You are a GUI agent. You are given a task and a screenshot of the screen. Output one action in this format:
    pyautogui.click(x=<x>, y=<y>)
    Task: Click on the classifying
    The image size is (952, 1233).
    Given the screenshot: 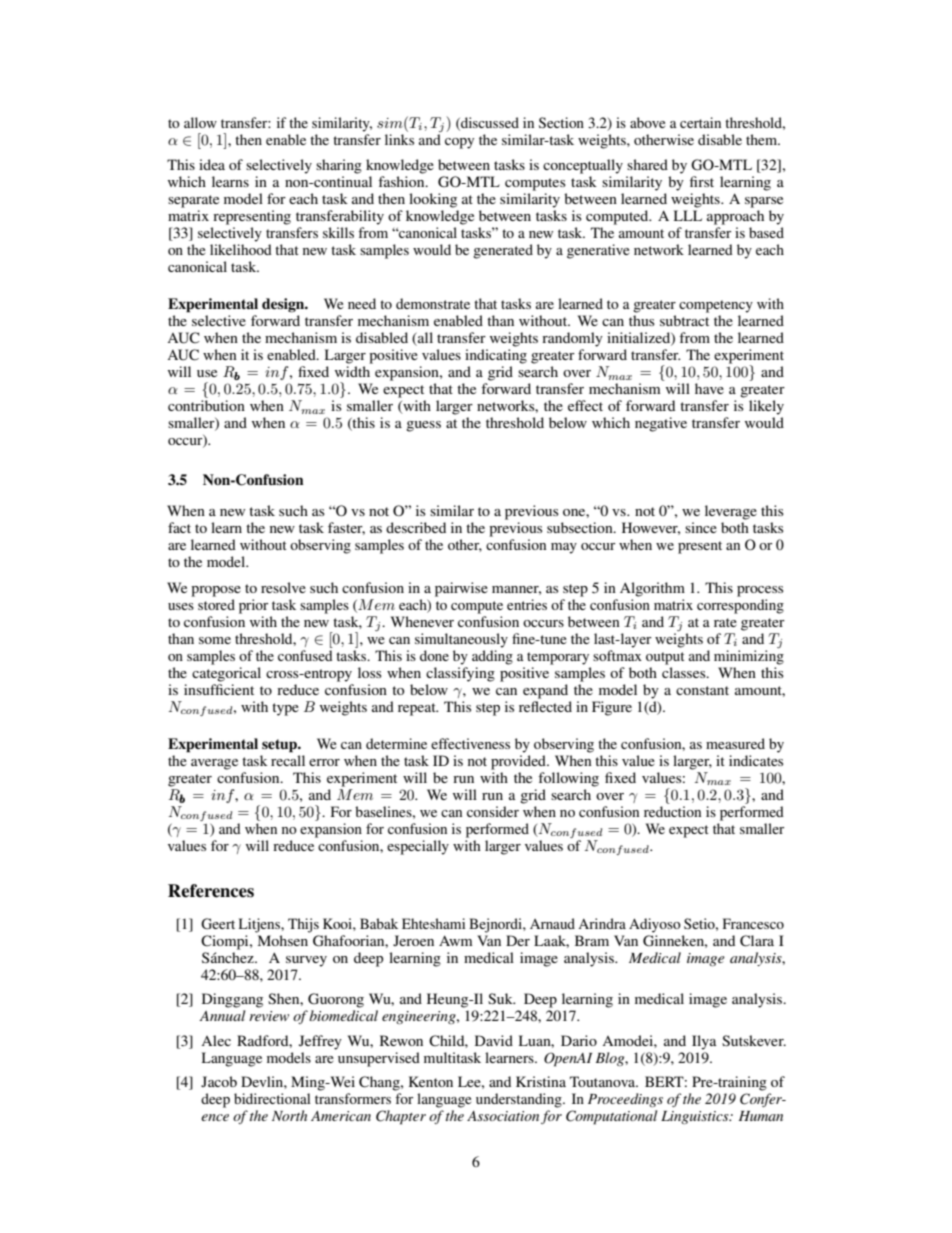 What is the action you would take?
    pyautogui.click(x=460, y=674)
